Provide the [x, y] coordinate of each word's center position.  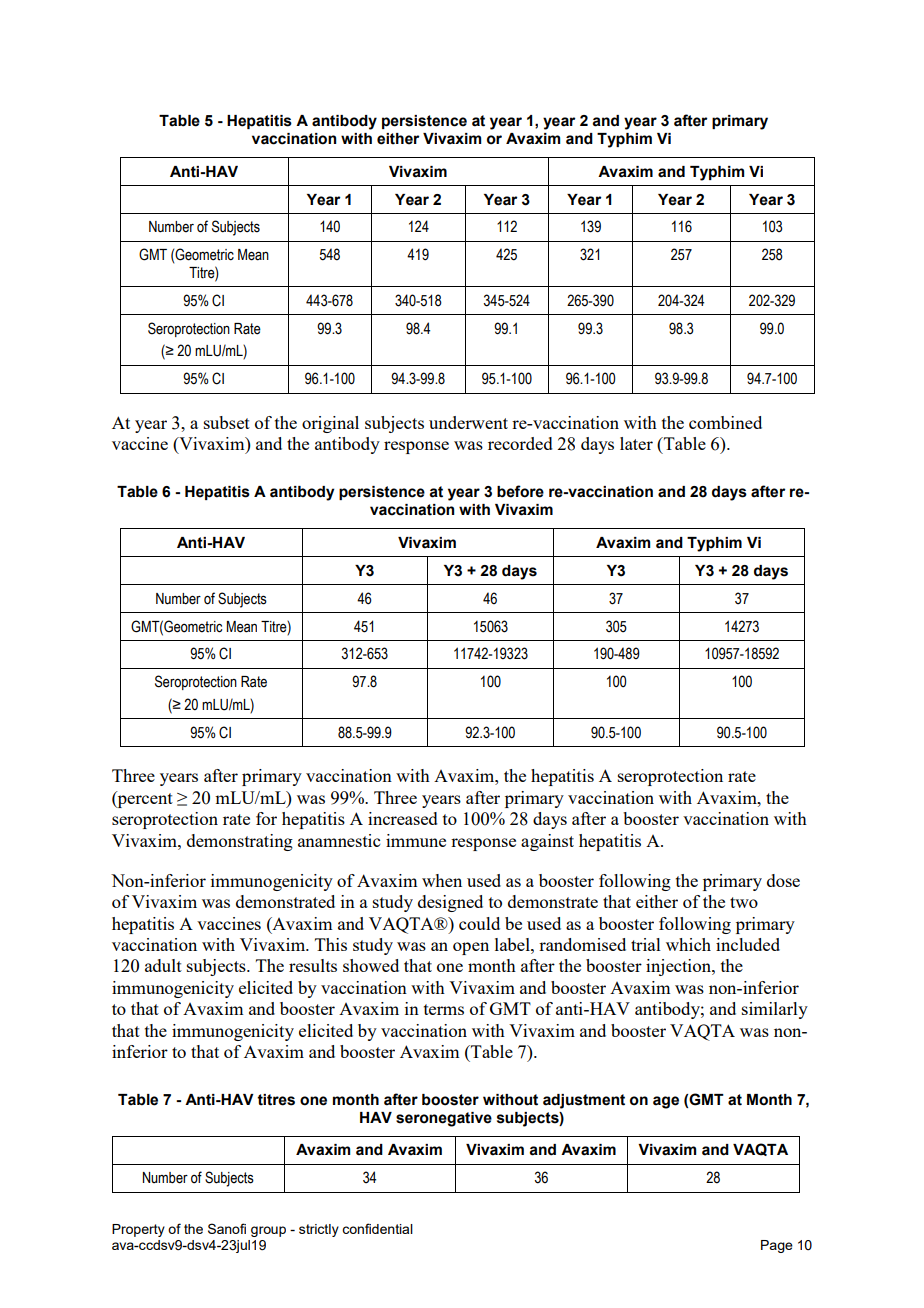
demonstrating [240, 842]
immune [416, 840]
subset [227, 422]
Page [777, 1246]
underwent [468, 422]
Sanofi [227, 1228]
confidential [377, 1228]
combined [725, 422]
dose [783, 880]
